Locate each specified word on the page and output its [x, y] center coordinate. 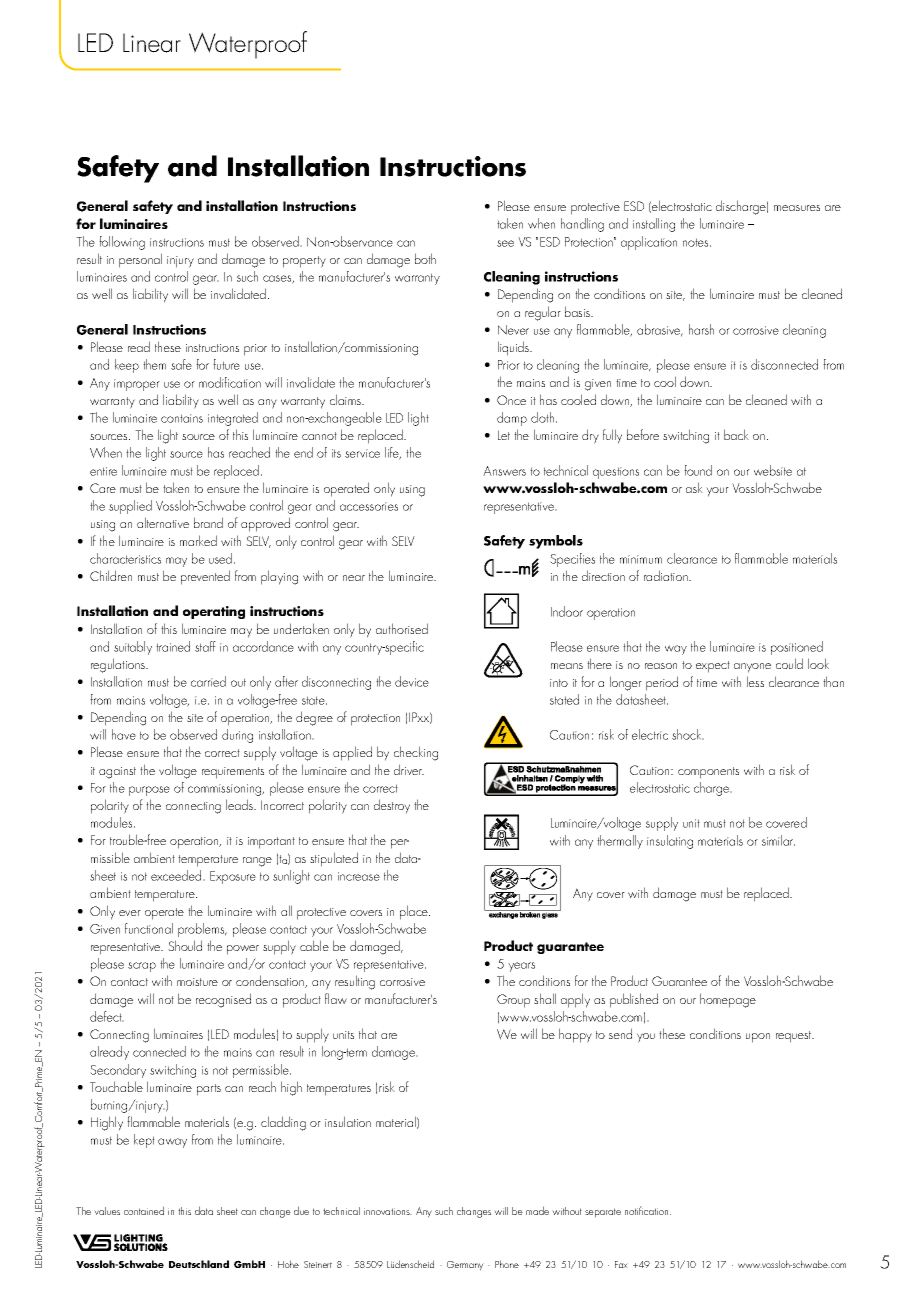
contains [182, 418]
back [736, 434]
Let [504, 435]
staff [205, 646]
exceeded [177, 875]
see [505, 243]
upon [758, 1038]
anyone [752, 668]
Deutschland [199, 1264]
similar [778, 840]
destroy [392, 806]
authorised [402, 628]
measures [797, 208]
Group [513, 1001]
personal [140, 260]
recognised [223, 1000]
